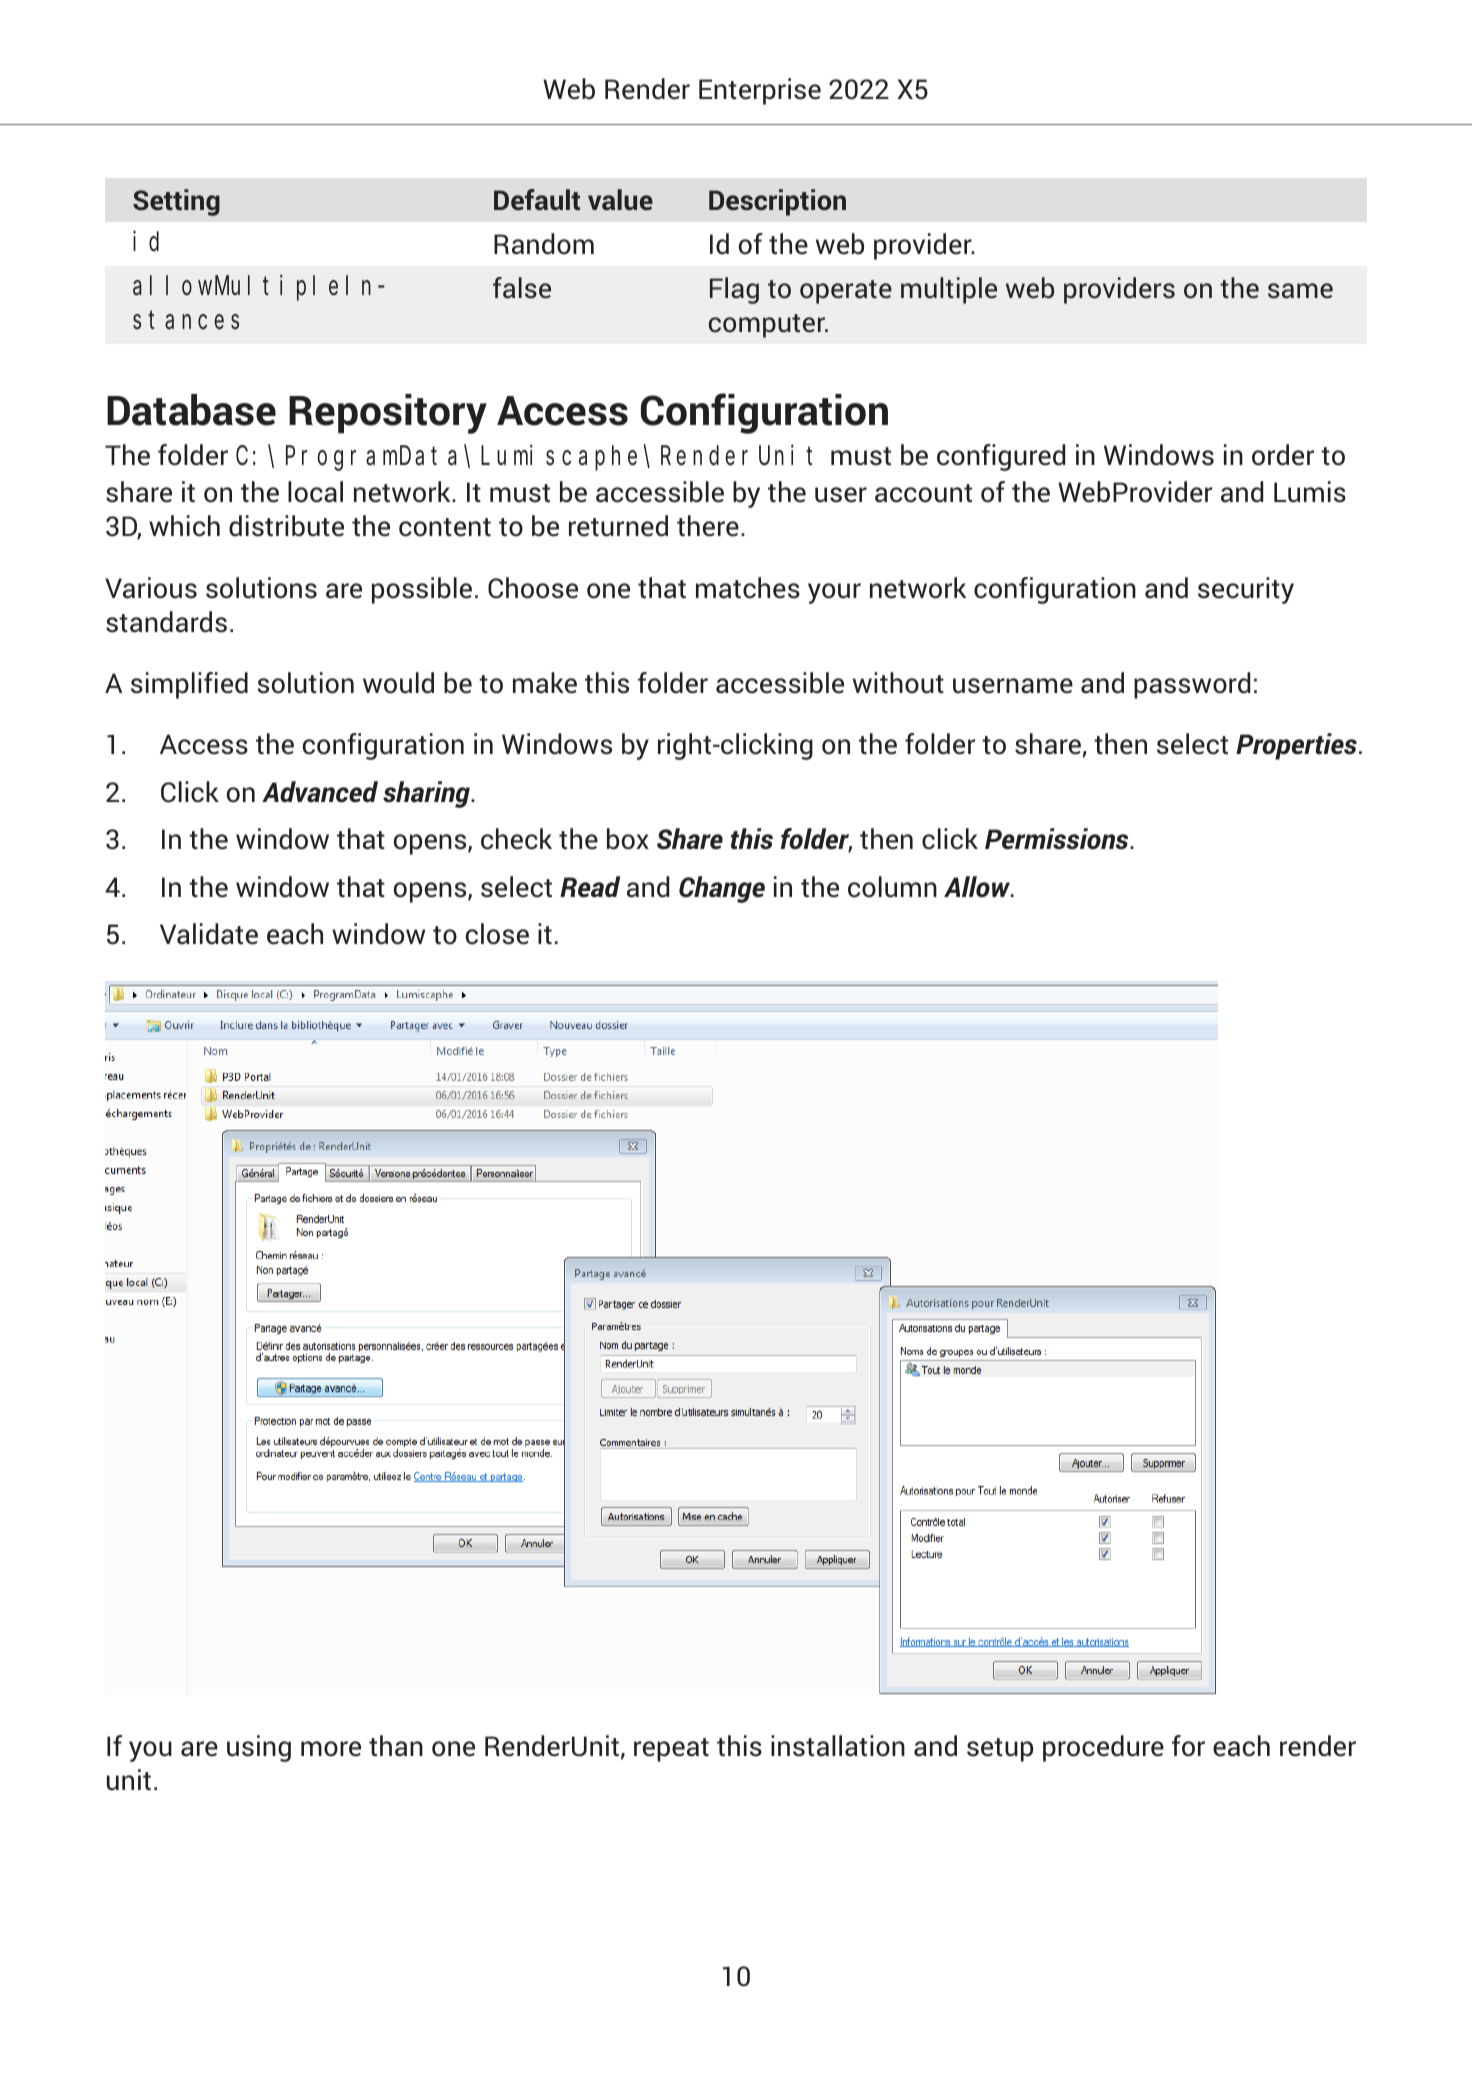 This screenshot has height=2082, width=1472. Describe the element at coordinates (1188, 1746) in the screenshot. I see `for` at that location.
